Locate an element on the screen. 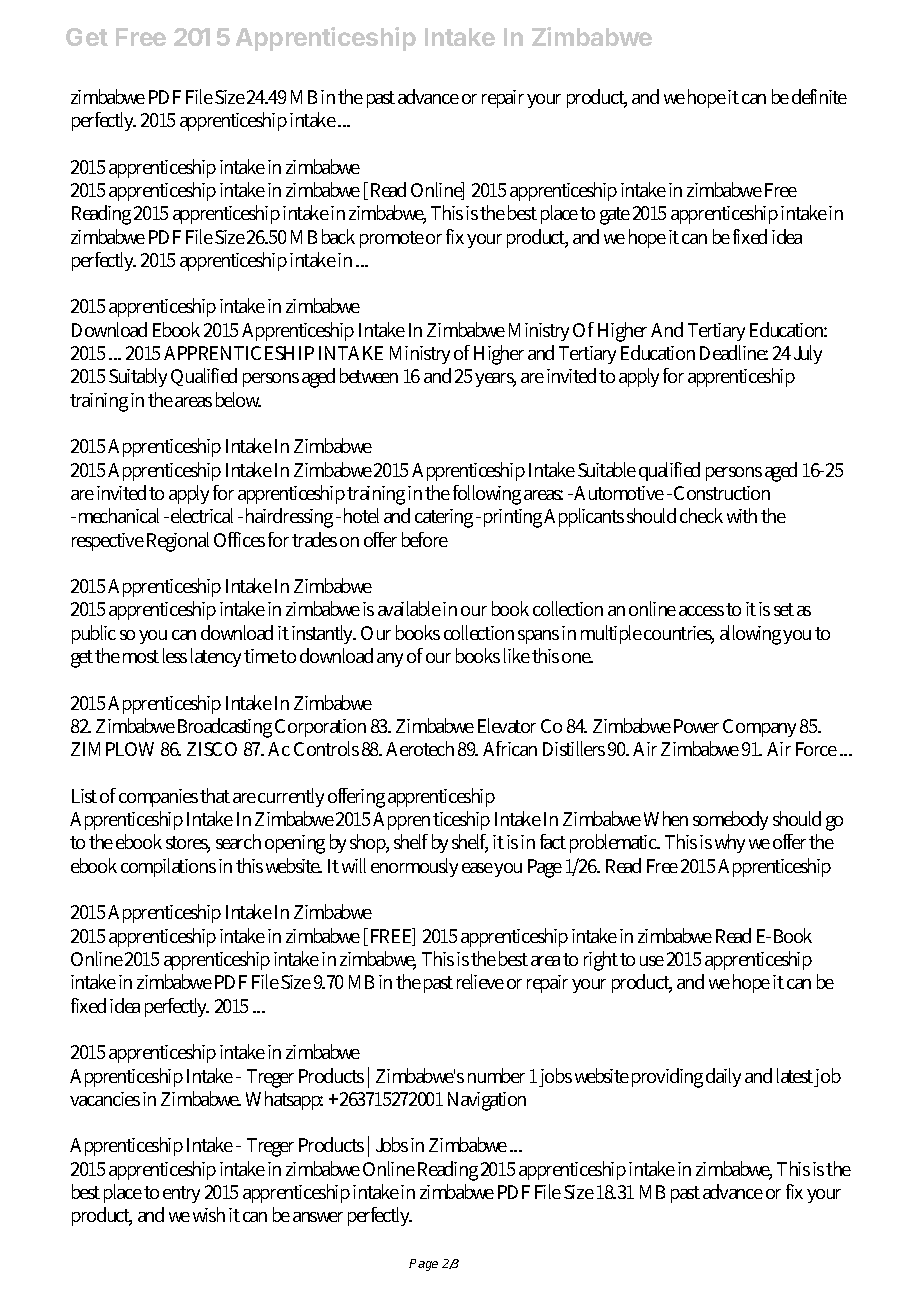 This screenshot has width=924, height=1308. entry is located at coordinates (181, 1194).
